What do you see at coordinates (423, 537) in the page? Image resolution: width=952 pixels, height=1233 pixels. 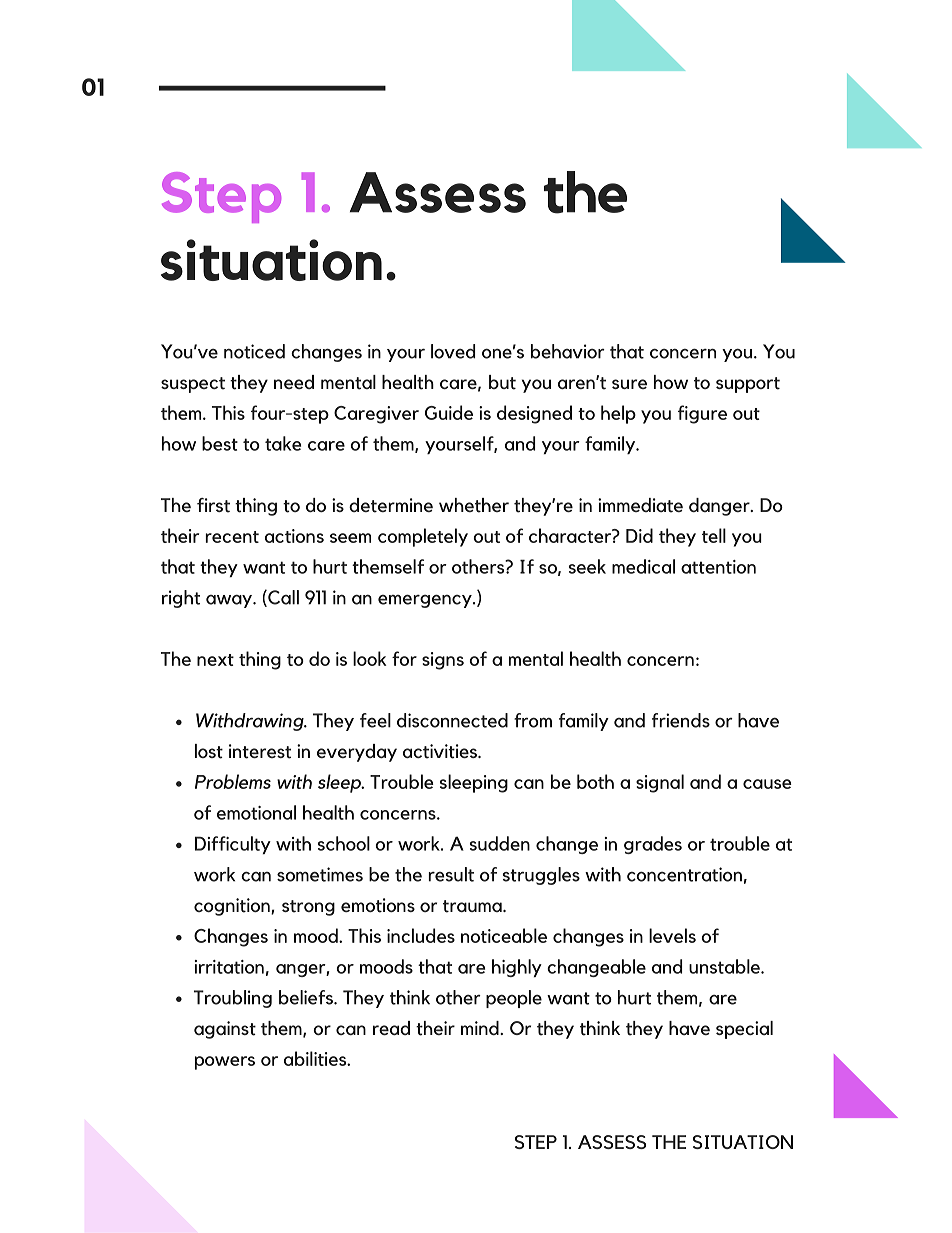 I see `completely` at bounding box center [423, 537].
